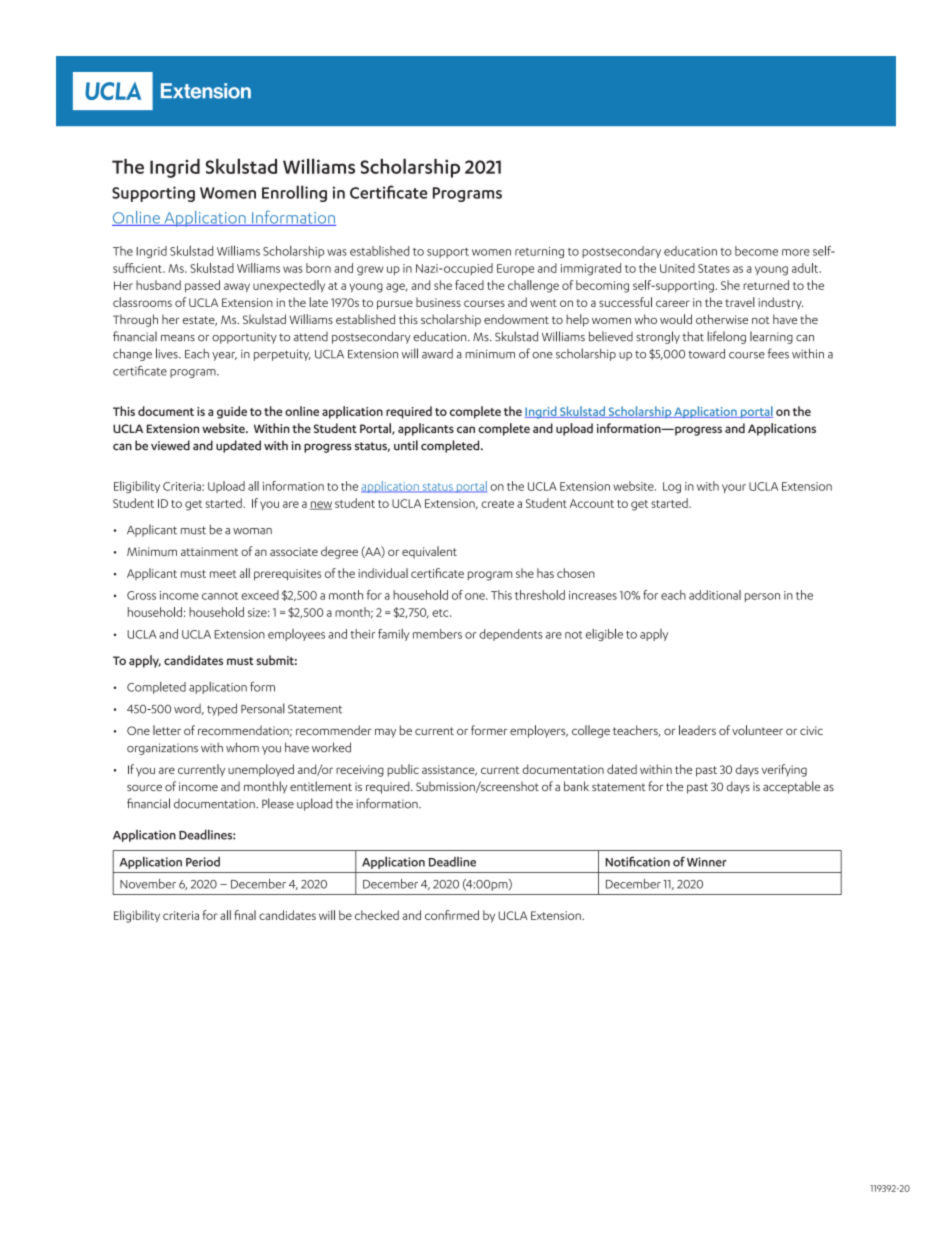 Image resolution: width=952 pixels, height=1233 pixels. Describe the element at coordinates (209, 551) in the page. I see `attainment` at that location.
